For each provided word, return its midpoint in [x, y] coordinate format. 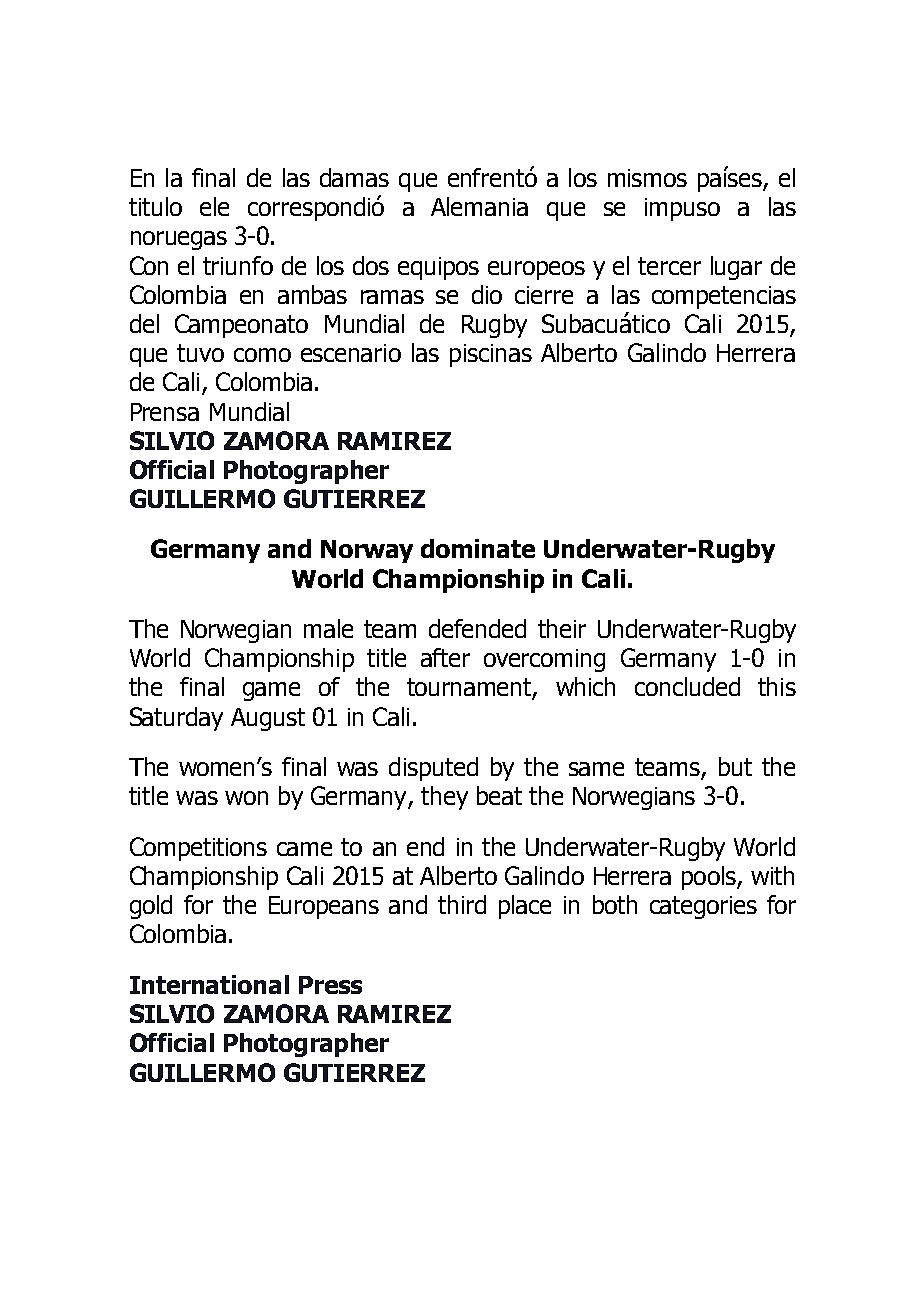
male [328, 628]
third [462, 904]
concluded [687, 686]
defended [477, 628]
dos [371, 265]
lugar [736, 268]
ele [214, 206]
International [209, 984]
